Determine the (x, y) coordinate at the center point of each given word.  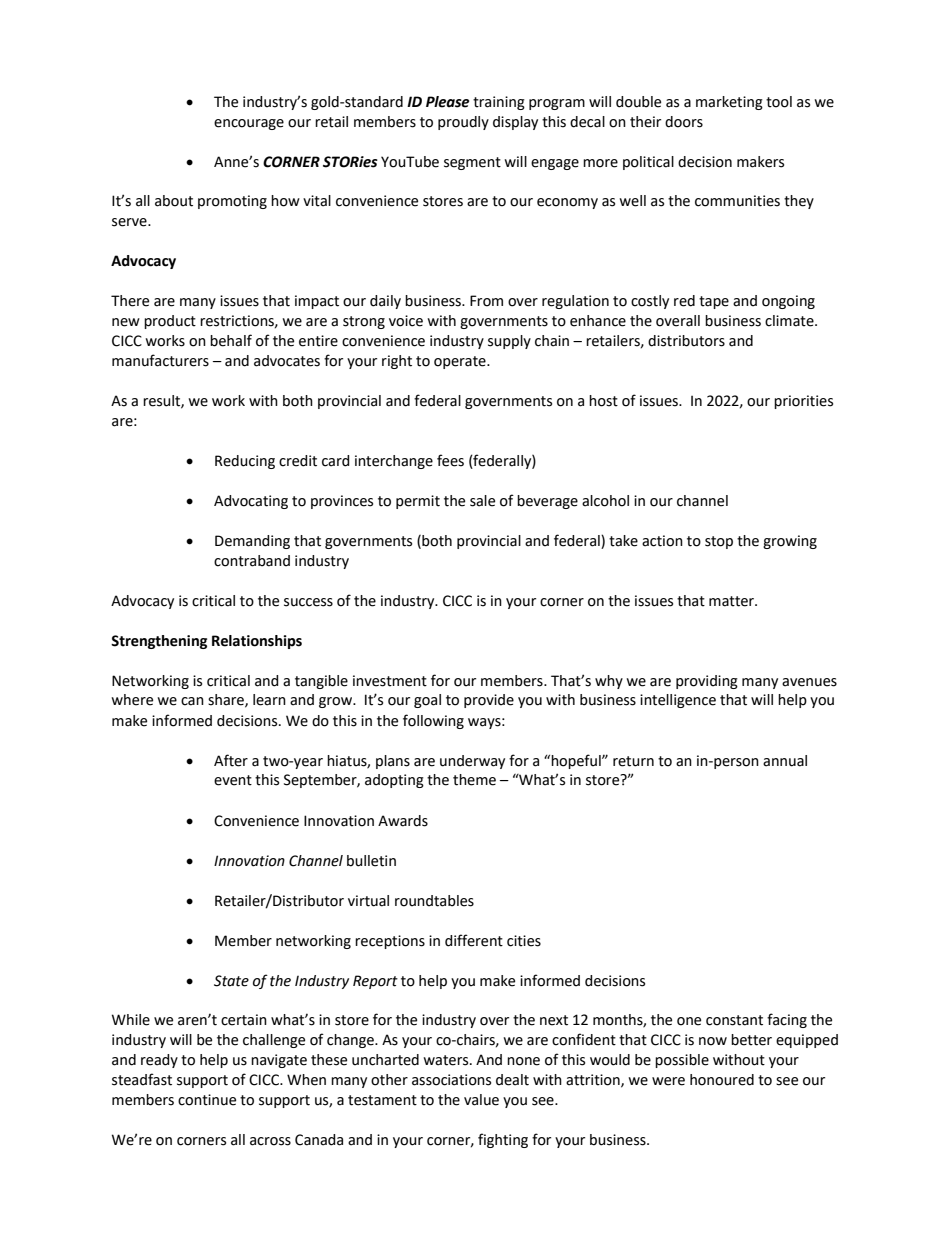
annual (785, 761)
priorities (803, 402)
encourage (249, 124)
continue (207, 1100)
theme (474, 780)
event (233, 780)
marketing (729, 103)
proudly (463, 123)
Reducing (245, 462)
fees (450, 460)
